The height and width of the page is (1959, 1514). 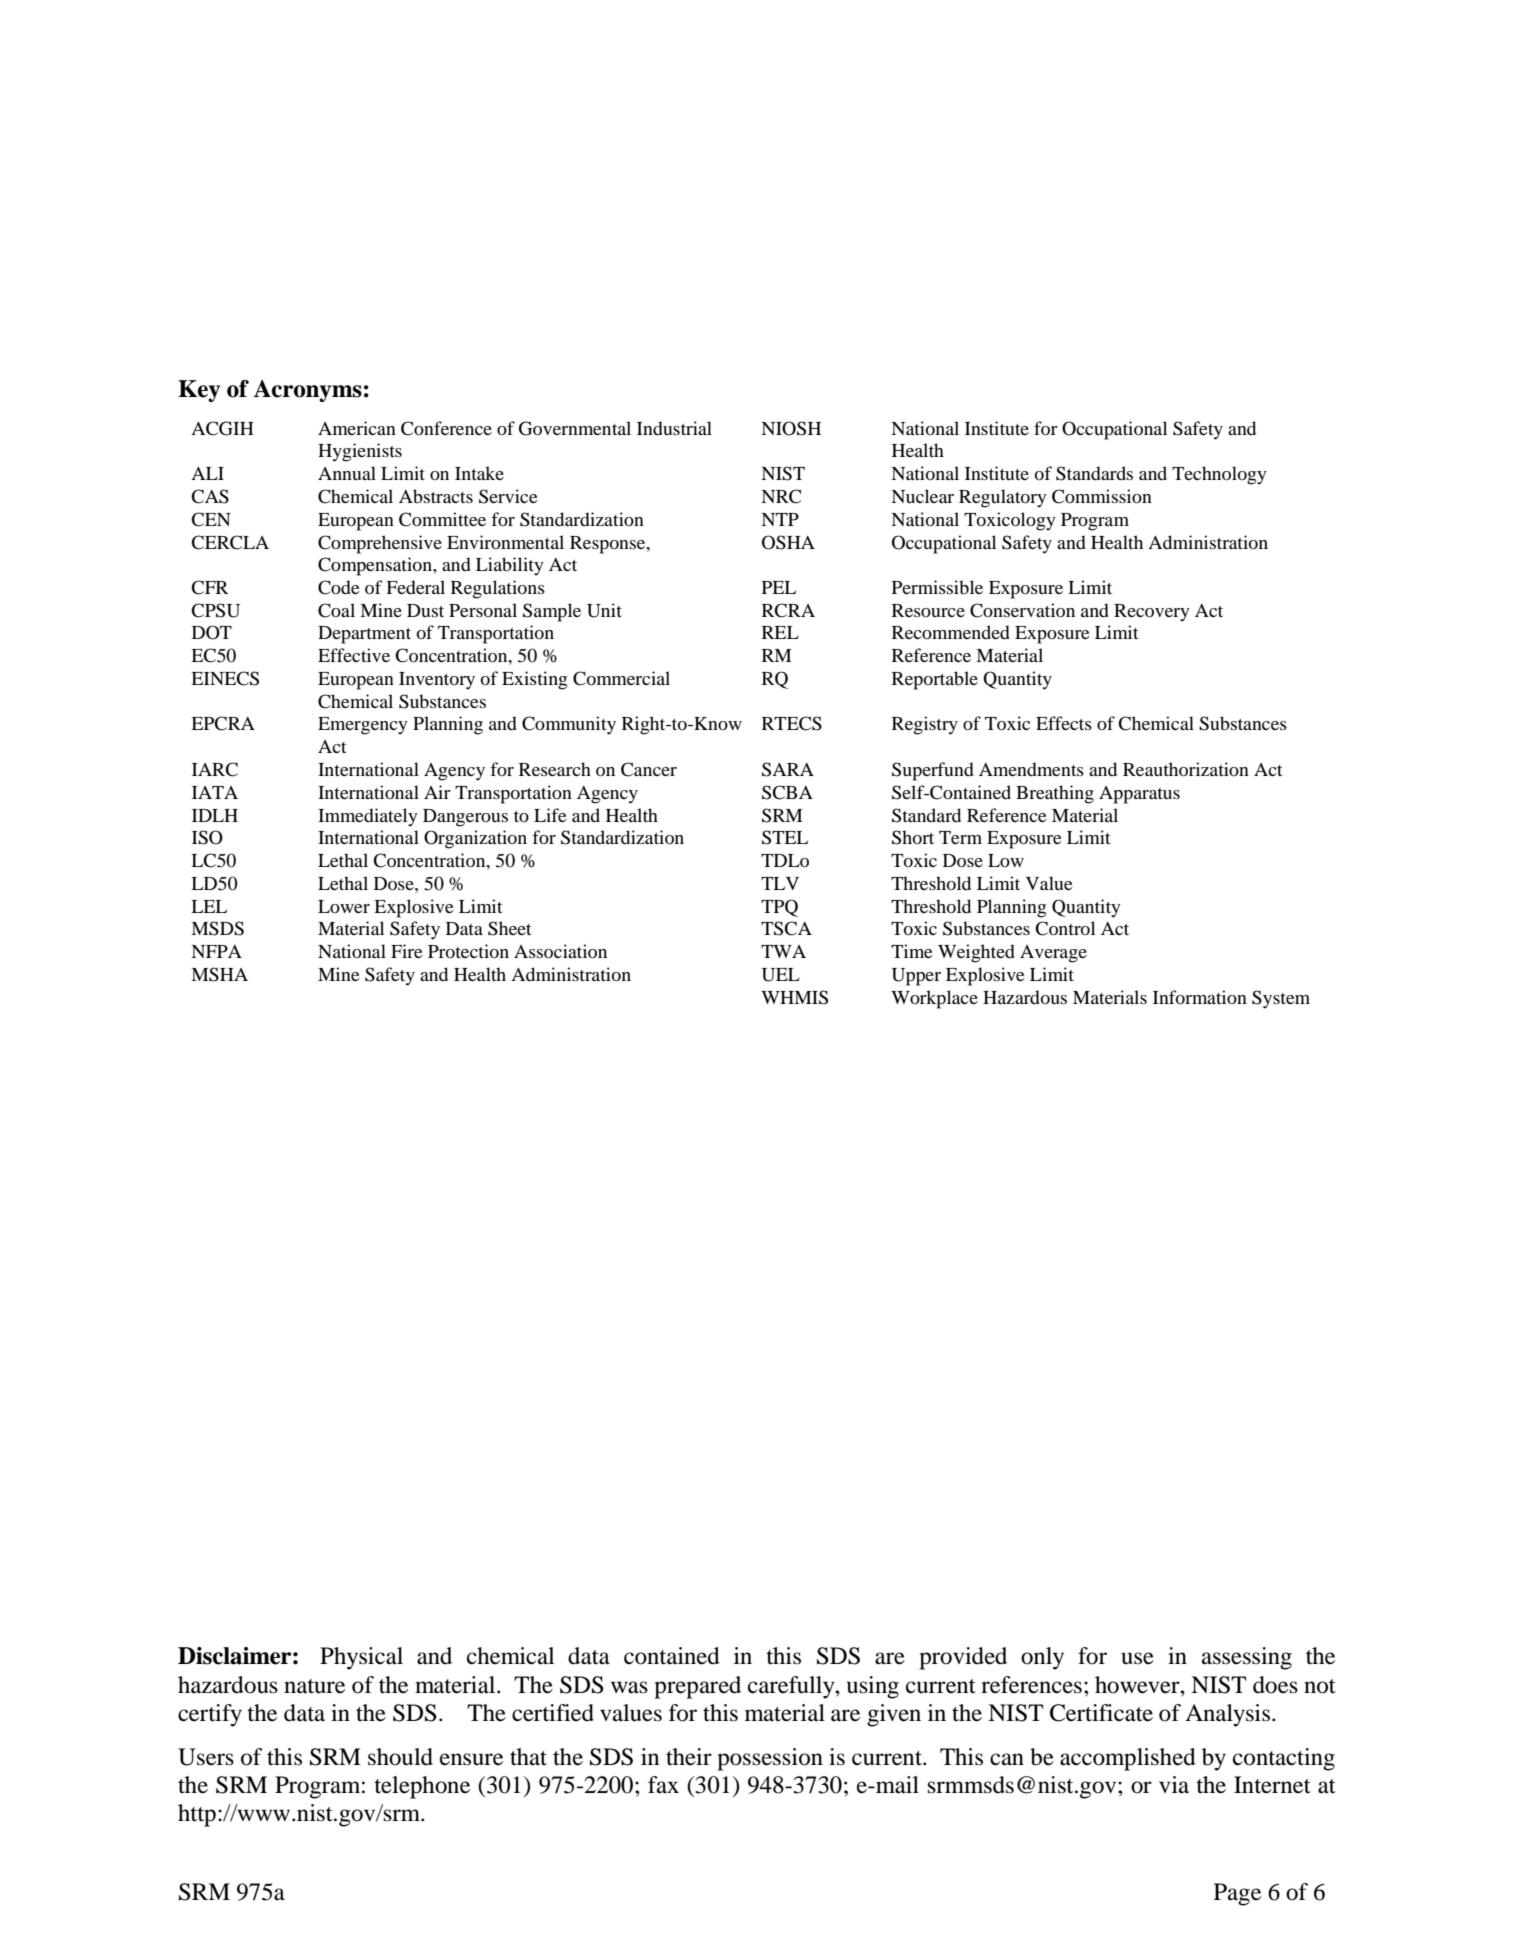 What do you see at coordinates (1219, 475) in the page?
I see `Technology` at bounding box center [1219, 475].
